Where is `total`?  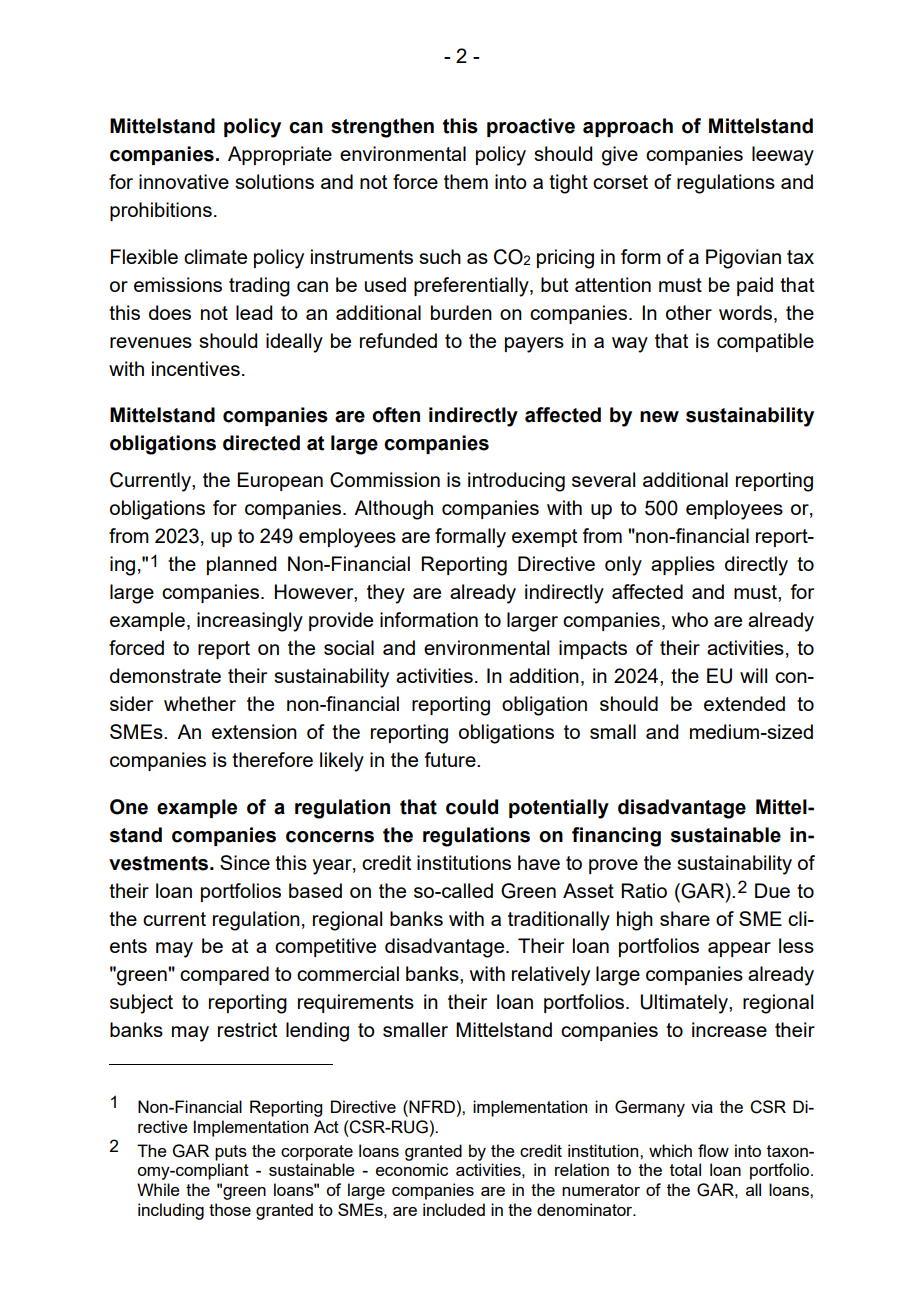
total is located at coordinates (685, 1169).
